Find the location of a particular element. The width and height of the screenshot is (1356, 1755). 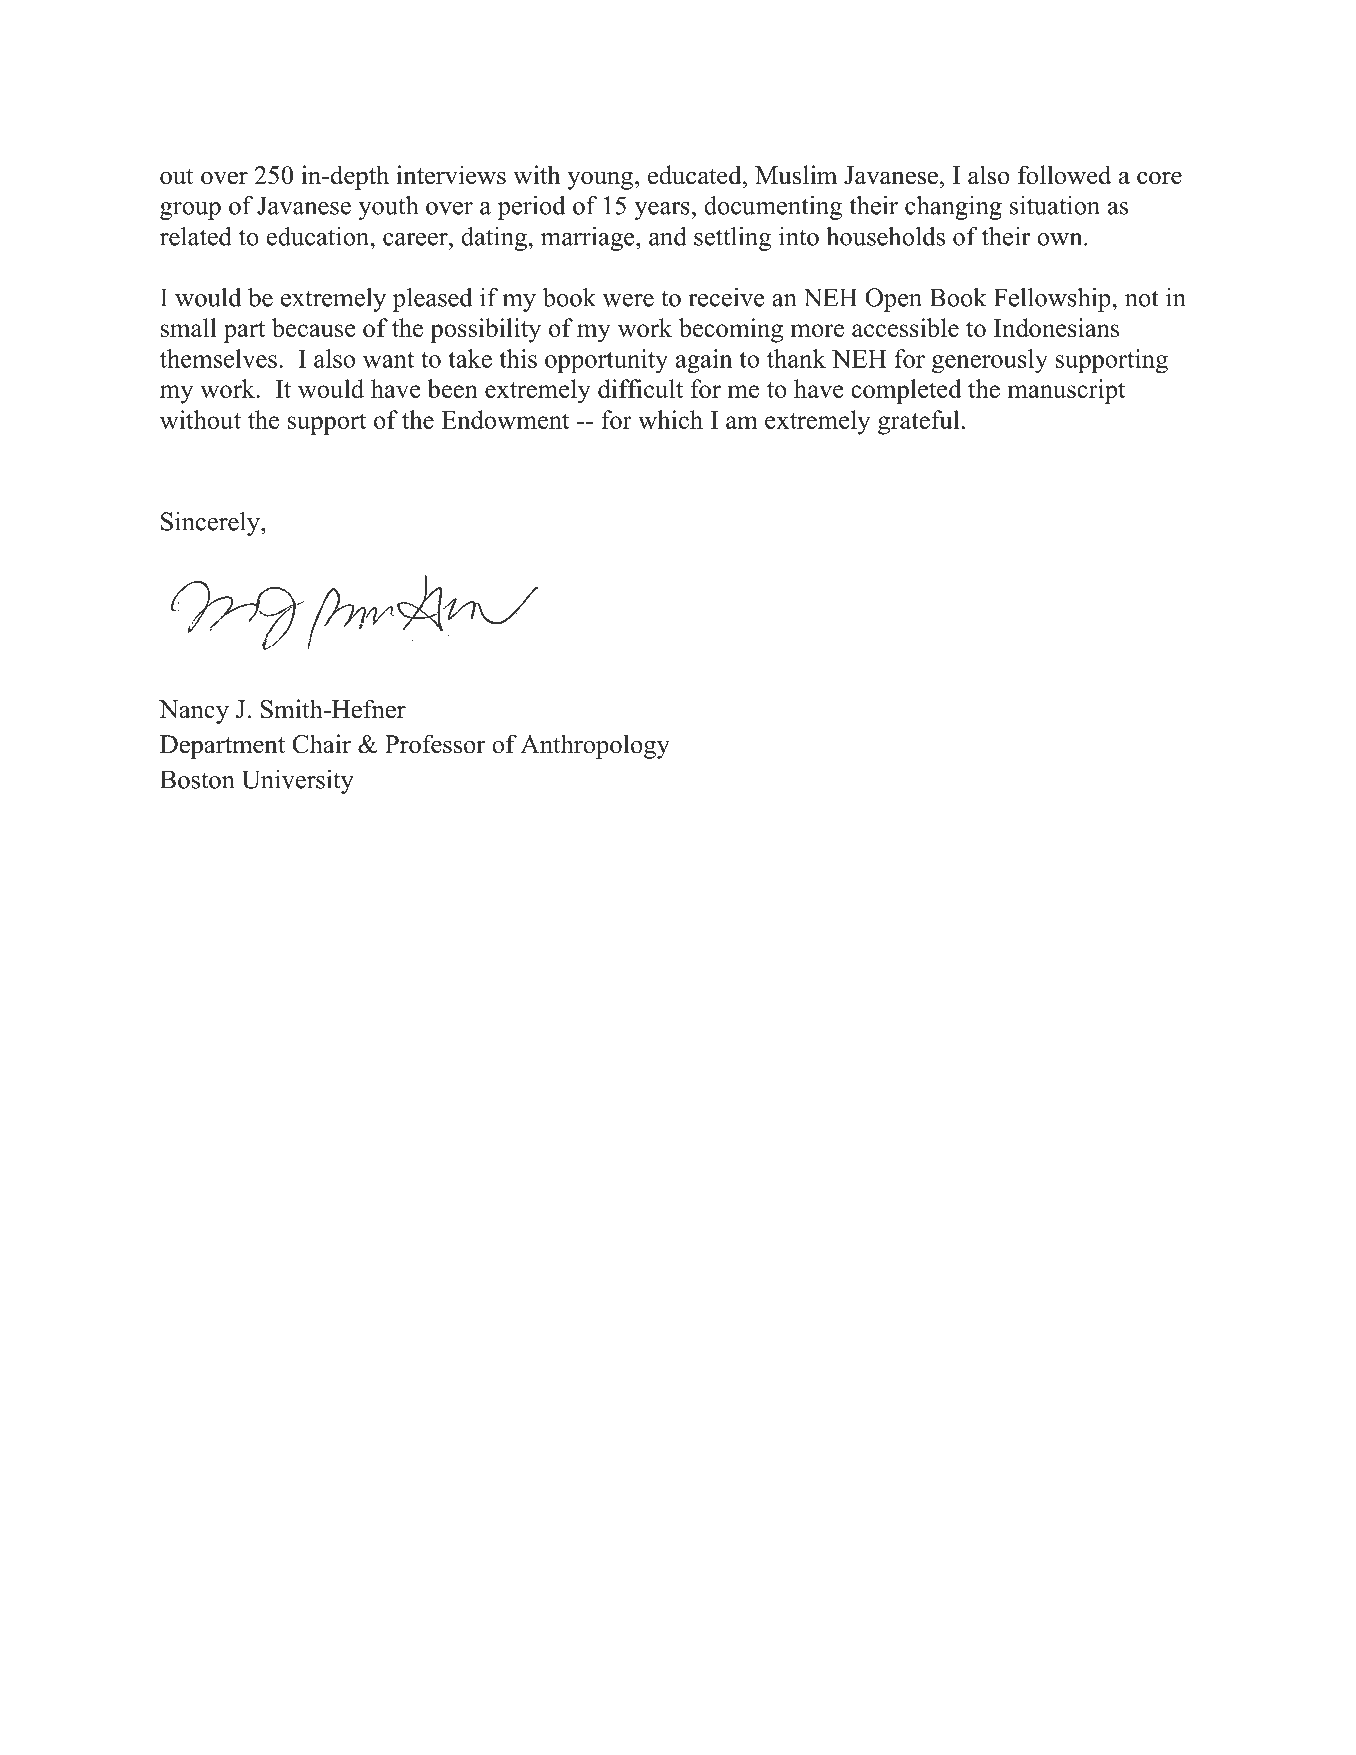

situation is located at coordinates (1055, 205).
